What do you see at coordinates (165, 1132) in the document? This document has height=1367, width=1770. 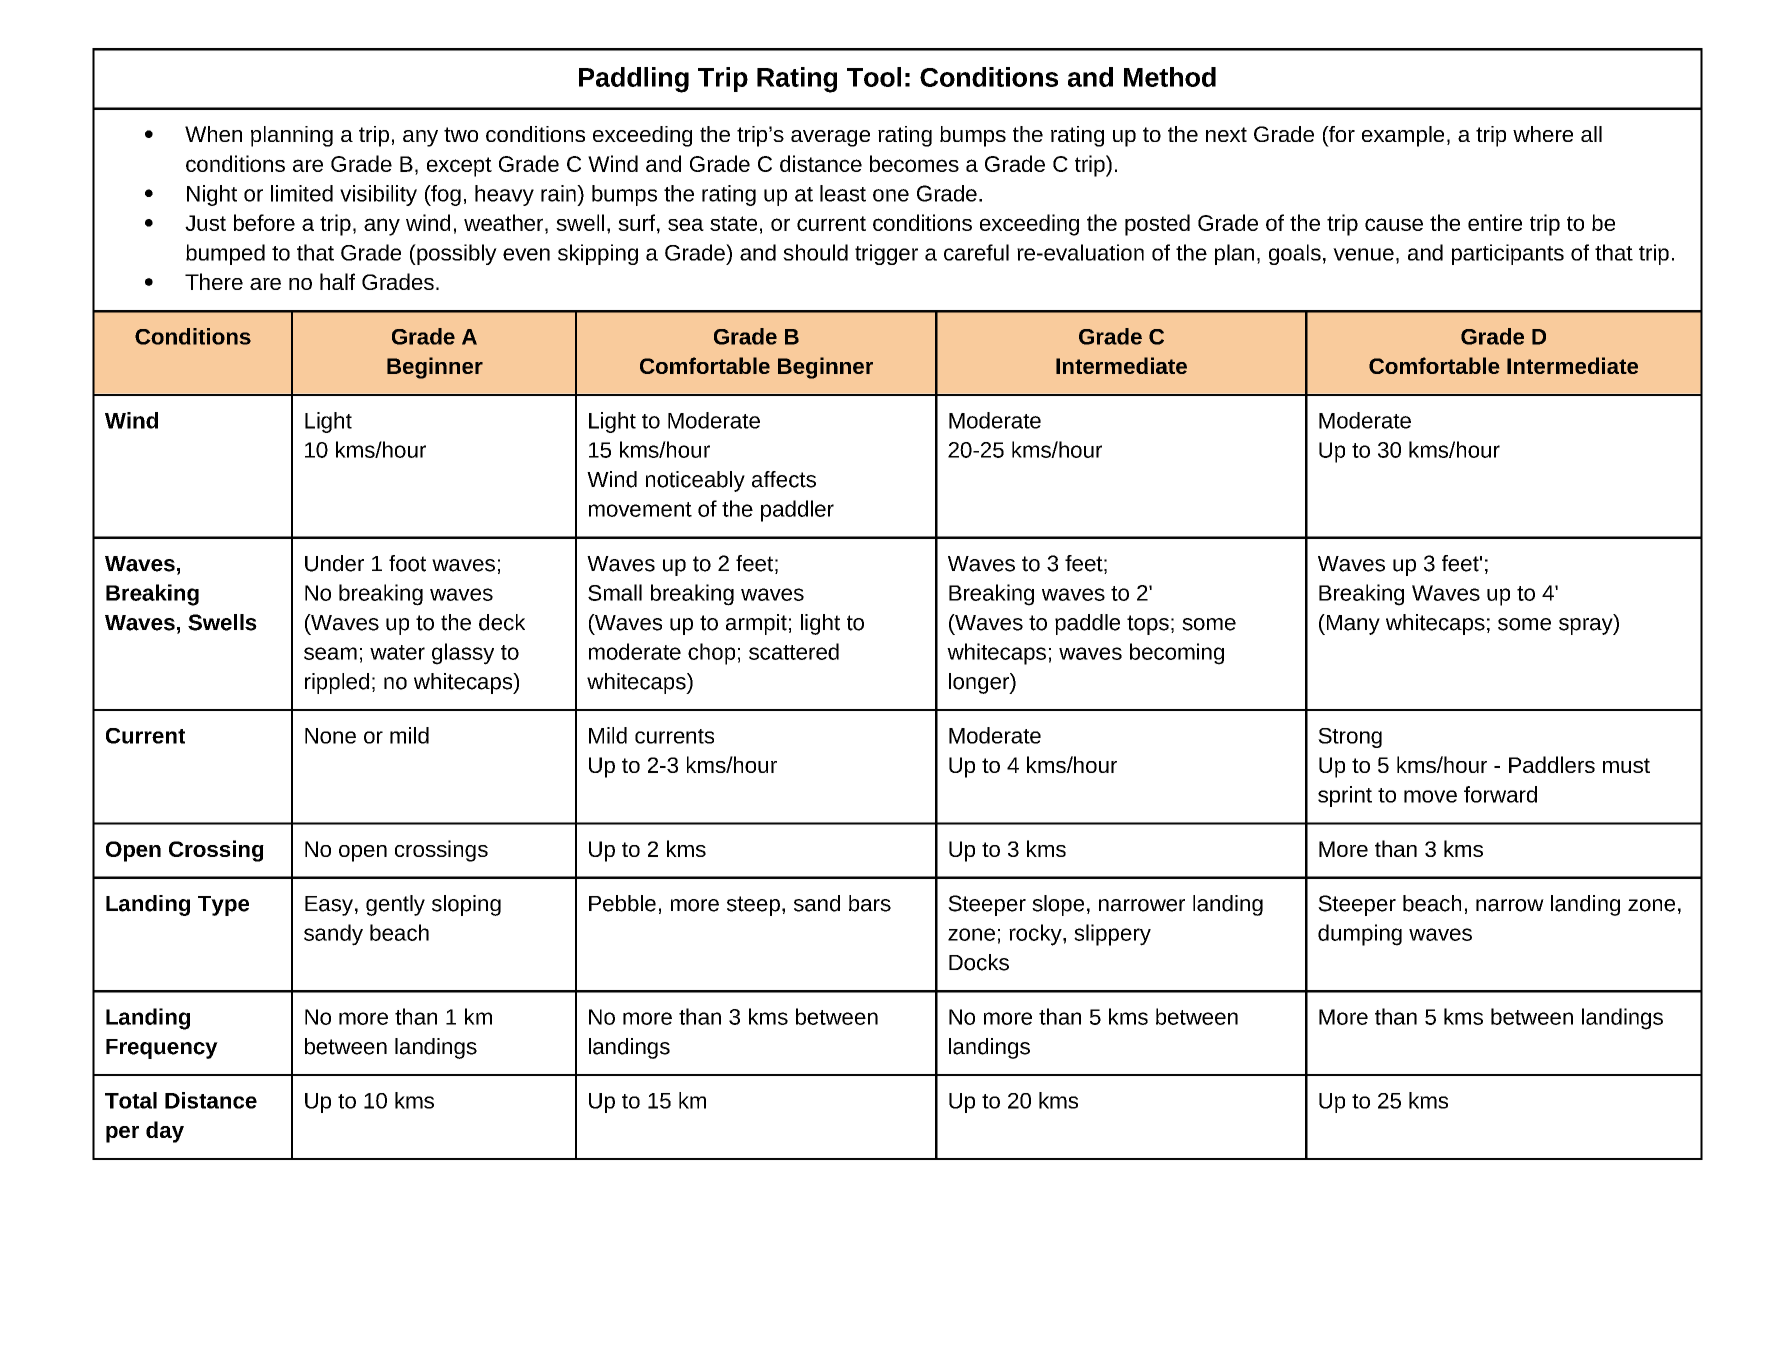 I see `day` at bounding box center [165, 1132].
